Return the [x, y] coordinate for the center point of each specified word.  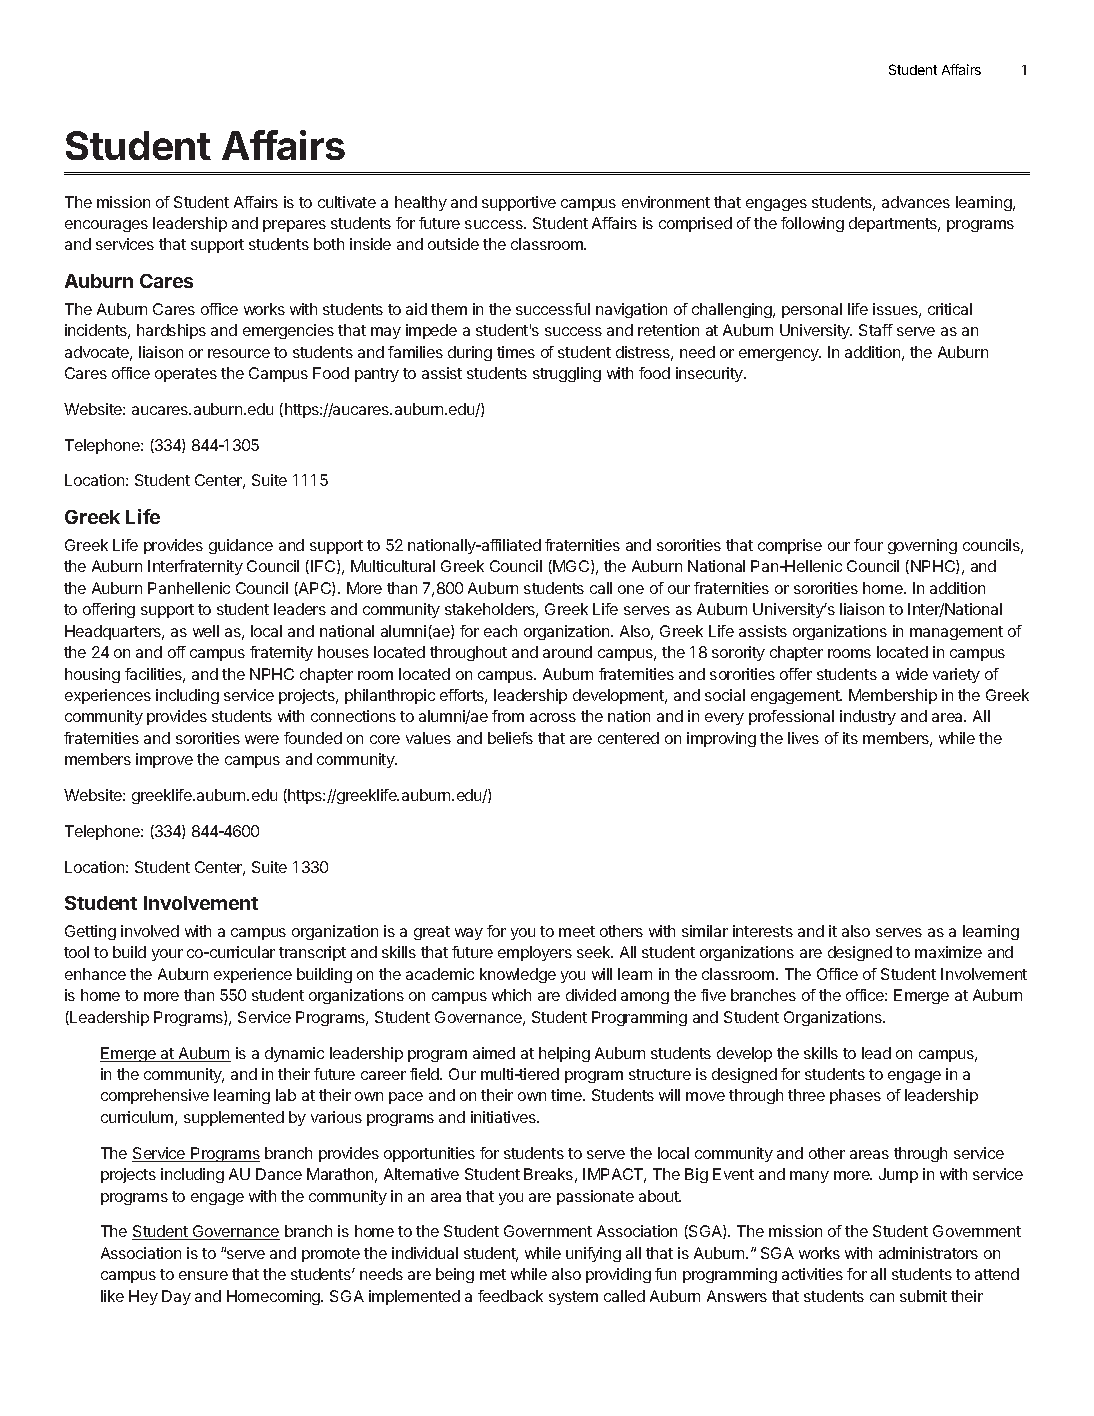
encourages [106, 226]
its [850, 738]
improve [164, 760]
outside [453, 244]
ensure [203, 1275]
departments [894, 224]
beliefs [510, 738]
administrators [928, 1253]
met [493, 1274]
